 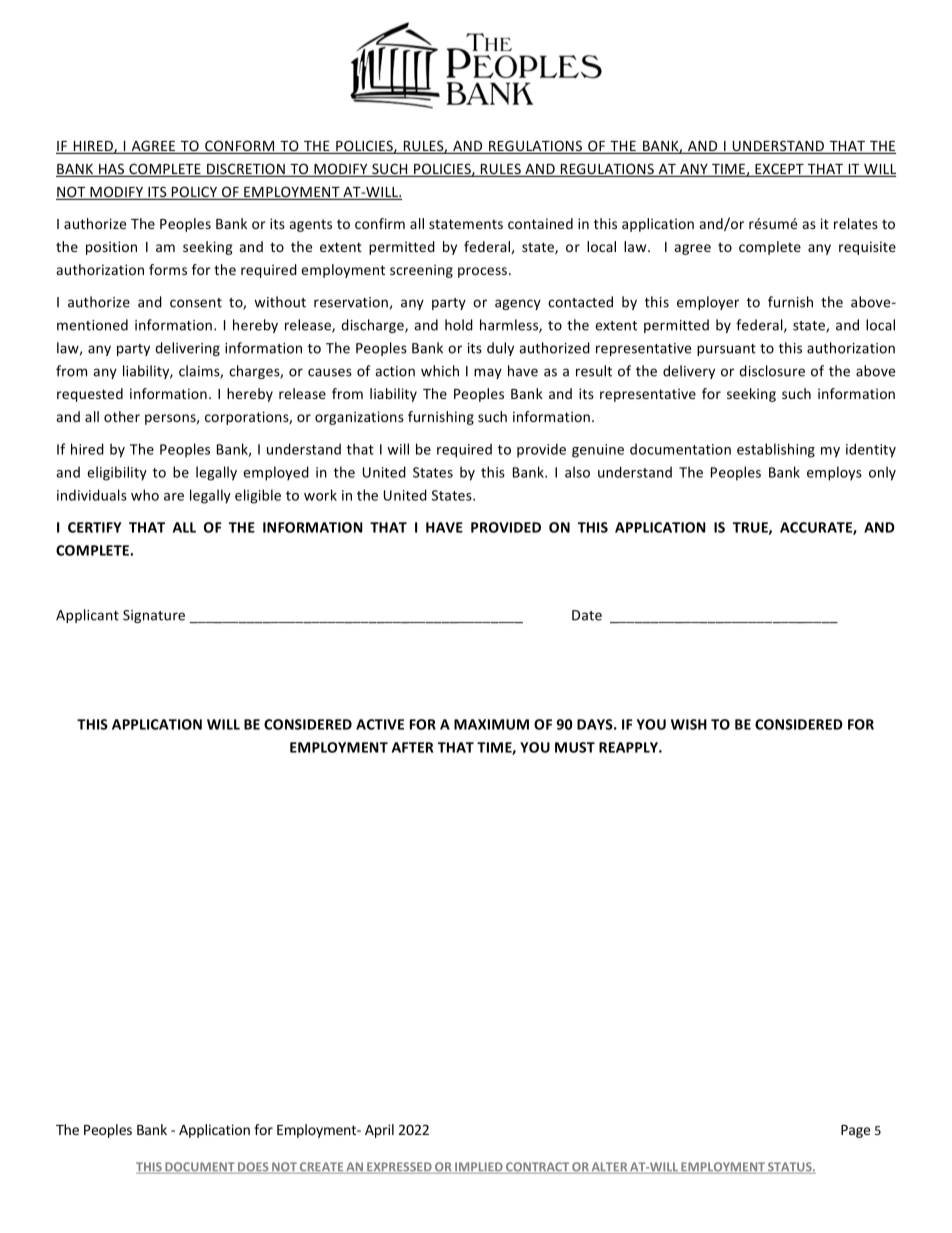 What do you see at coordinates (491, 724) in the image?
I see `MAXIMUM` at bounding box center [491, 724].
